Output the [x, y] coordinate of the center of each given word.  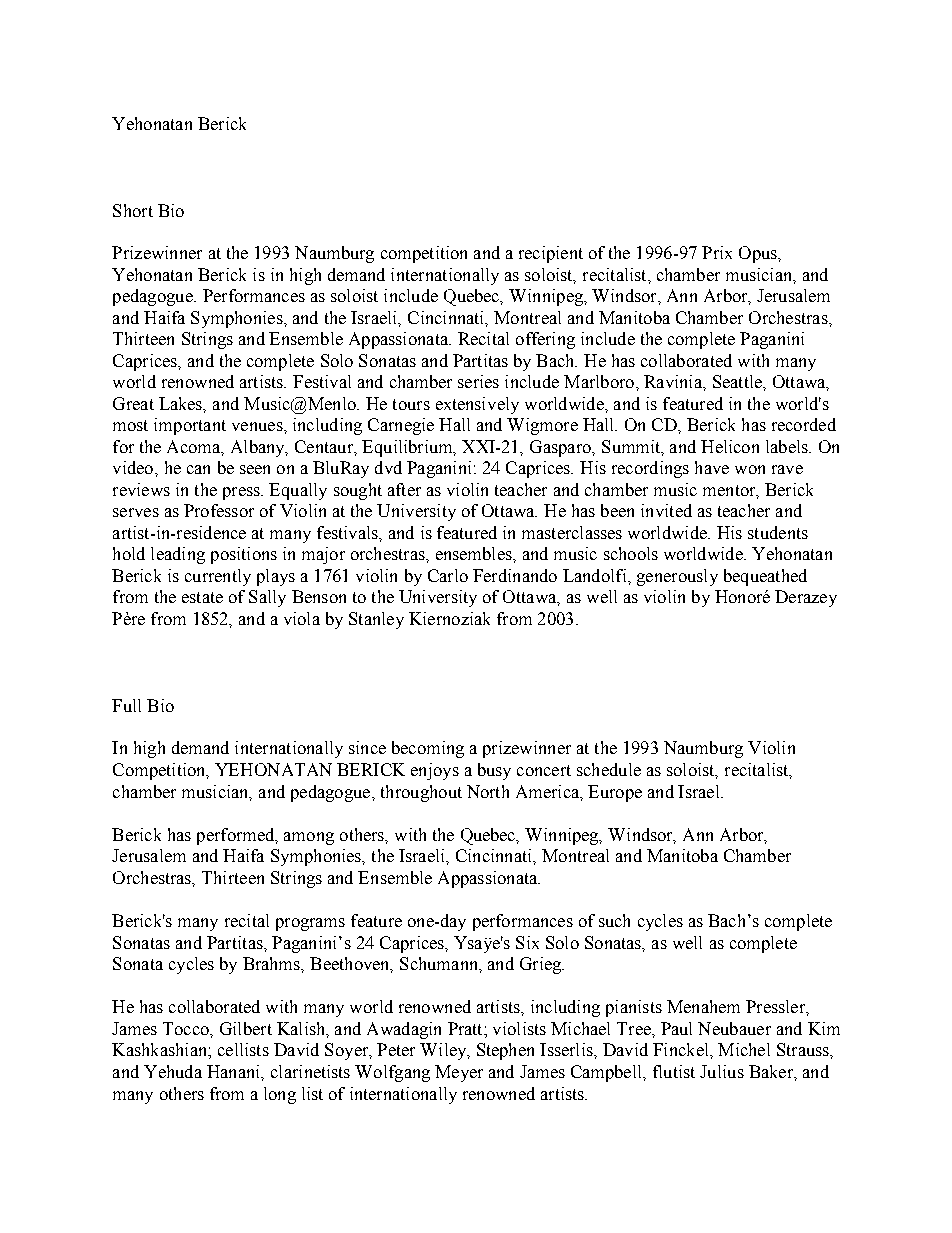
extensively [477, 405]
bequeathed [765, 577]
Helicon [730, 446]
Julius [722, 1071]
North [488, 791]
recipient [551, 254]
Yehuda [173, 1071]
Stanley [376, 620]
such [614, 920]
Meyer [459, 1073]
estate [202, 597]
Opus [759, 254]
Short [133, 210]
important [190, 426]
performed [237, 836]
